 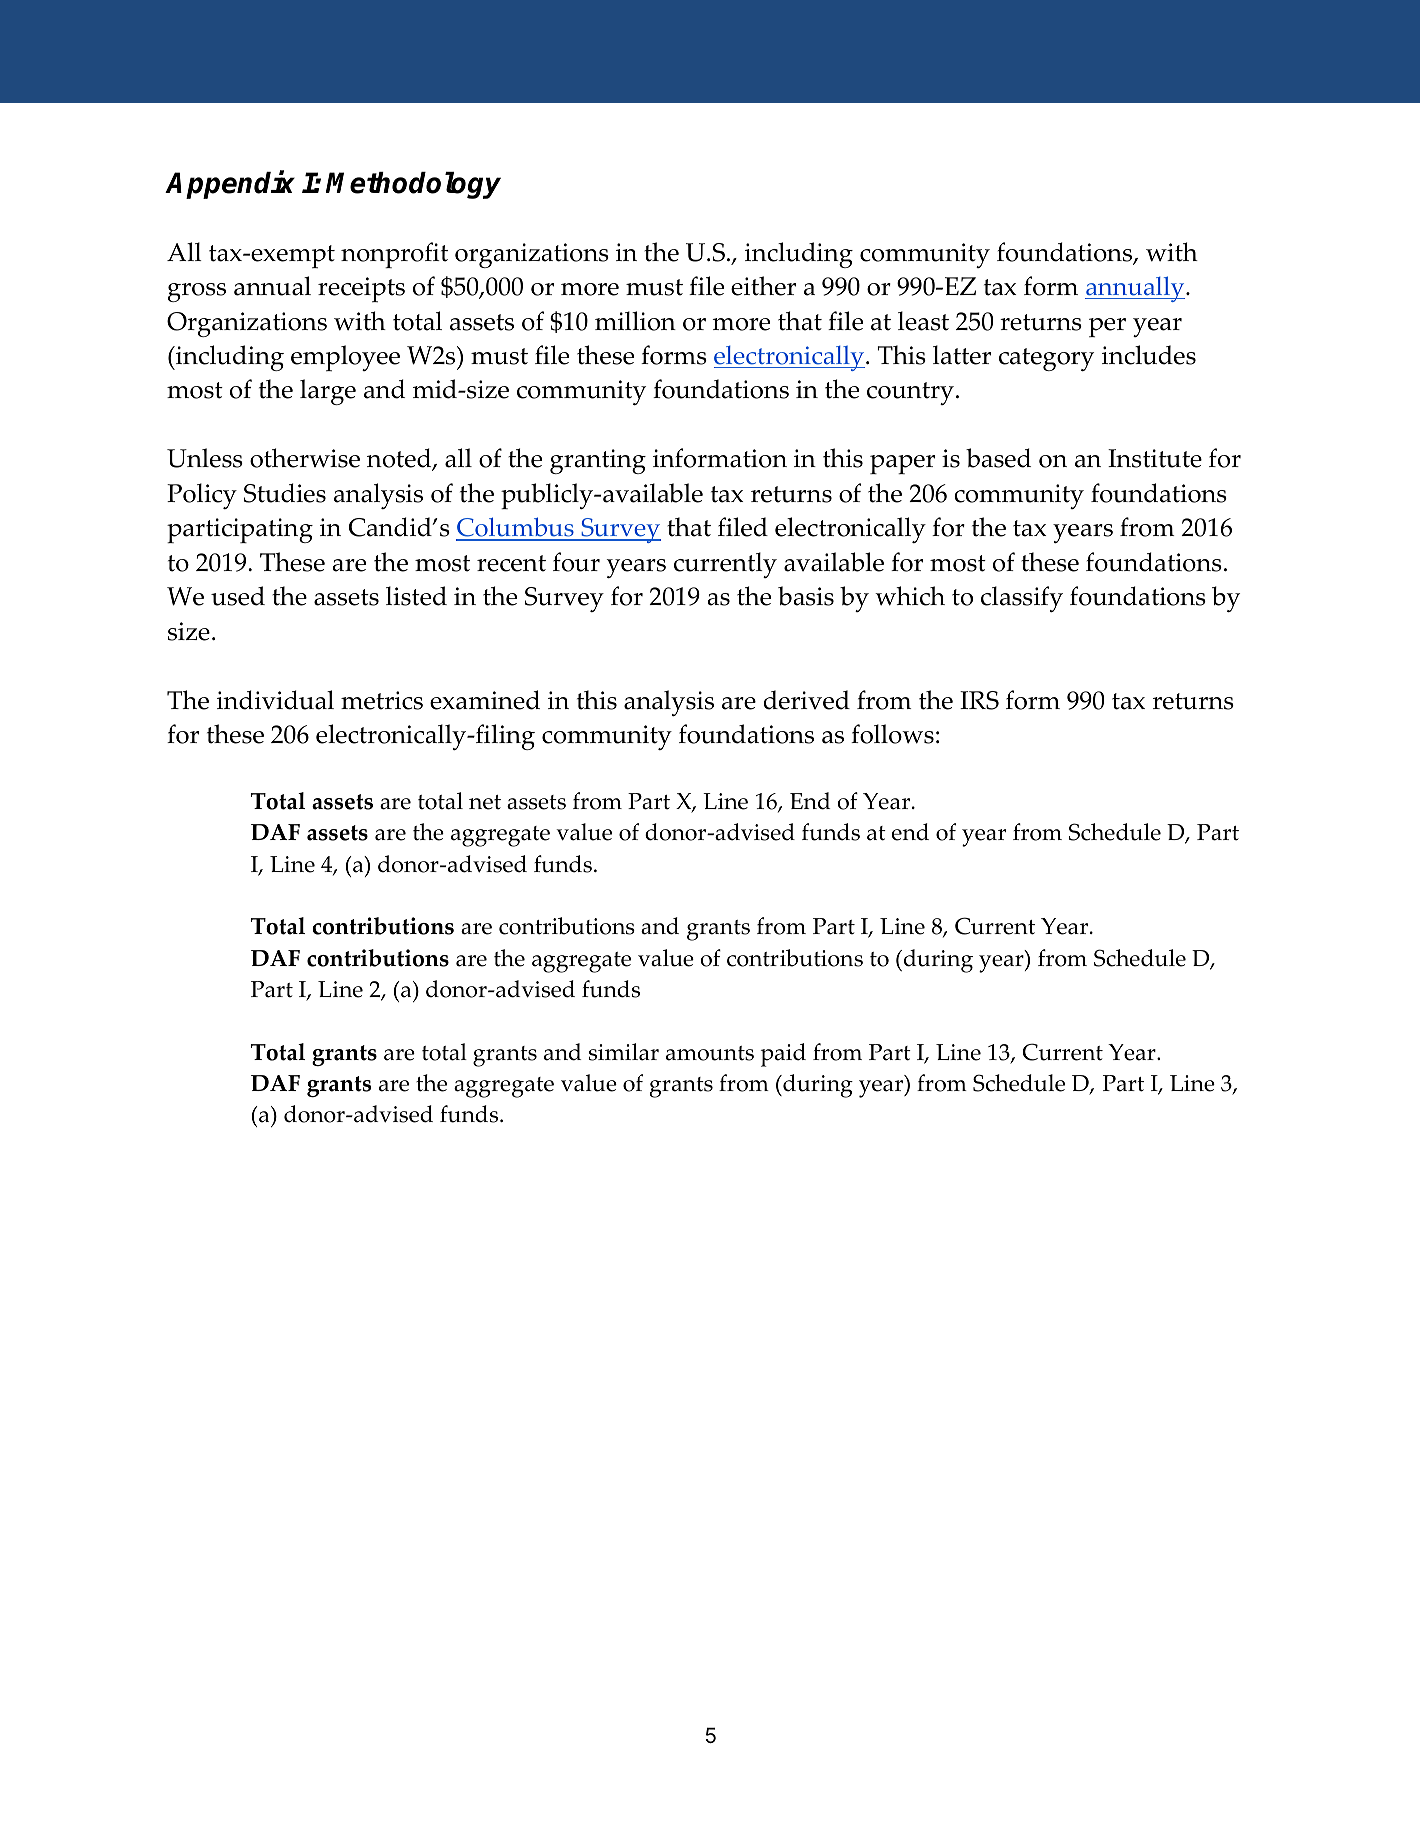 I want to click on basis, so click(x=806, y=596).
